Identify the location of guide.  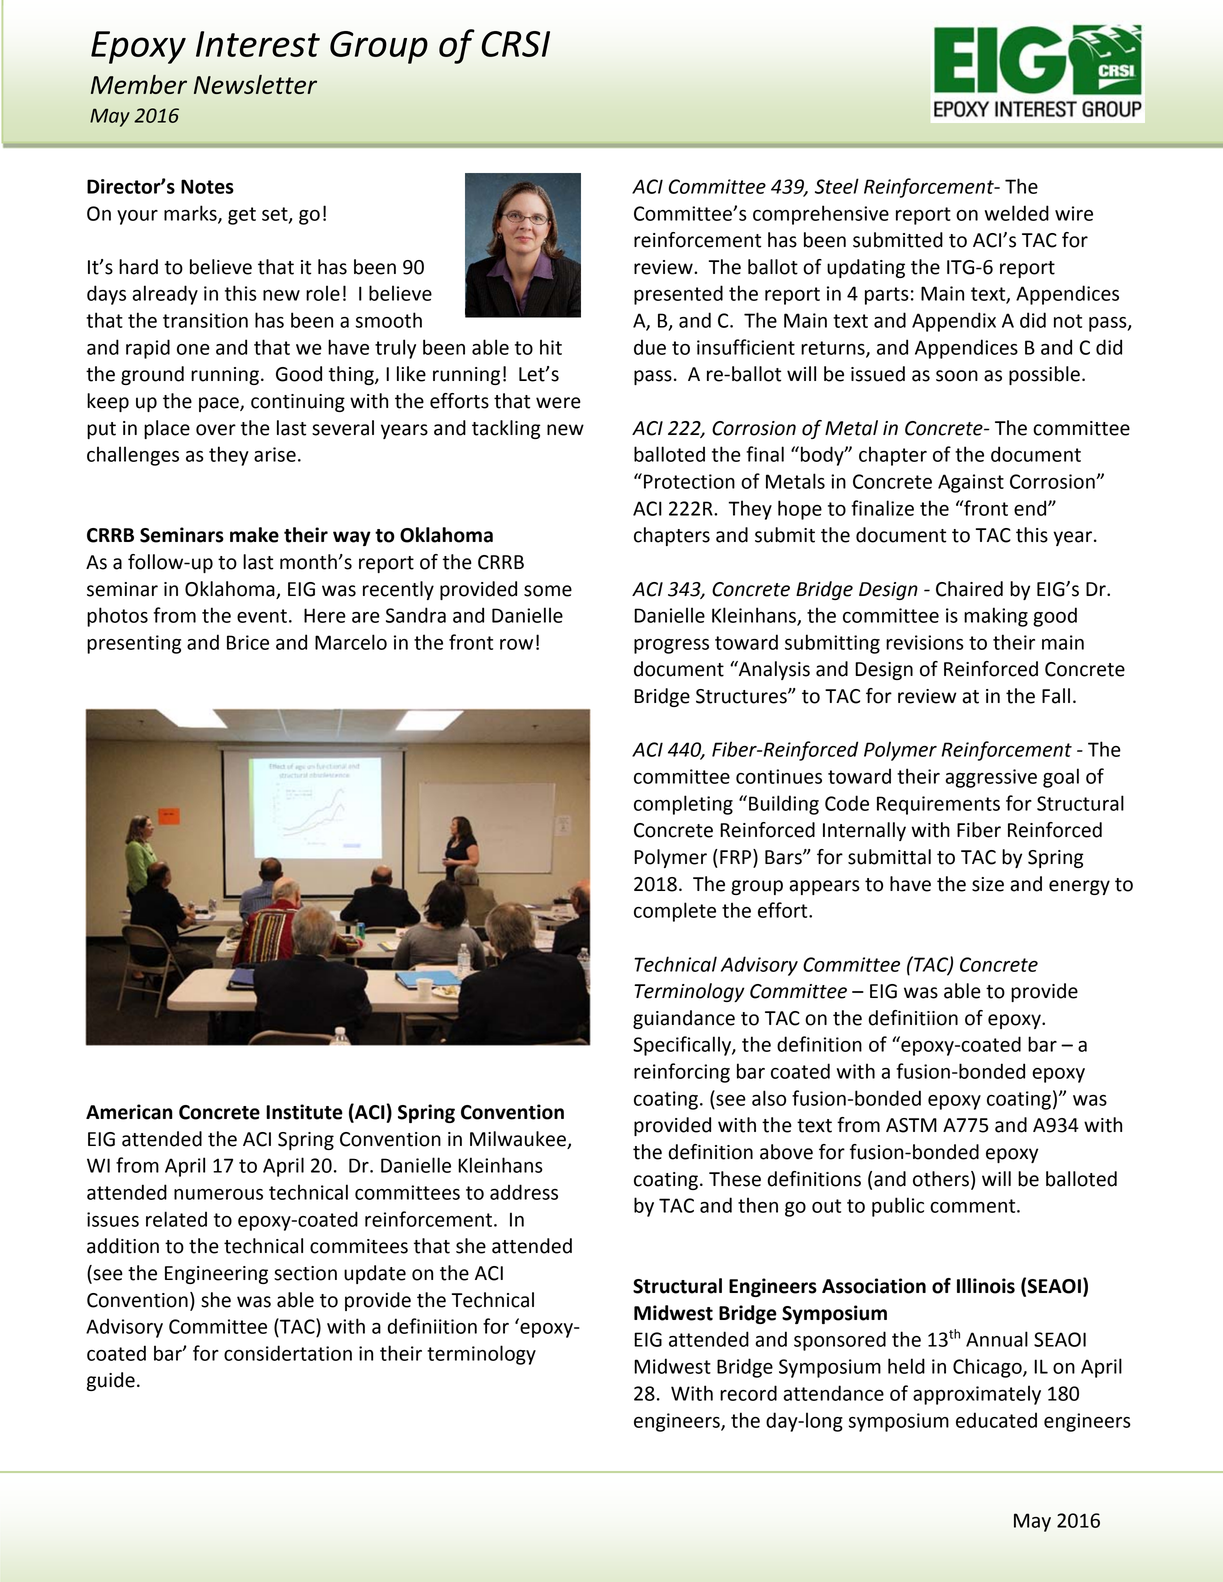
(111, 1381).
